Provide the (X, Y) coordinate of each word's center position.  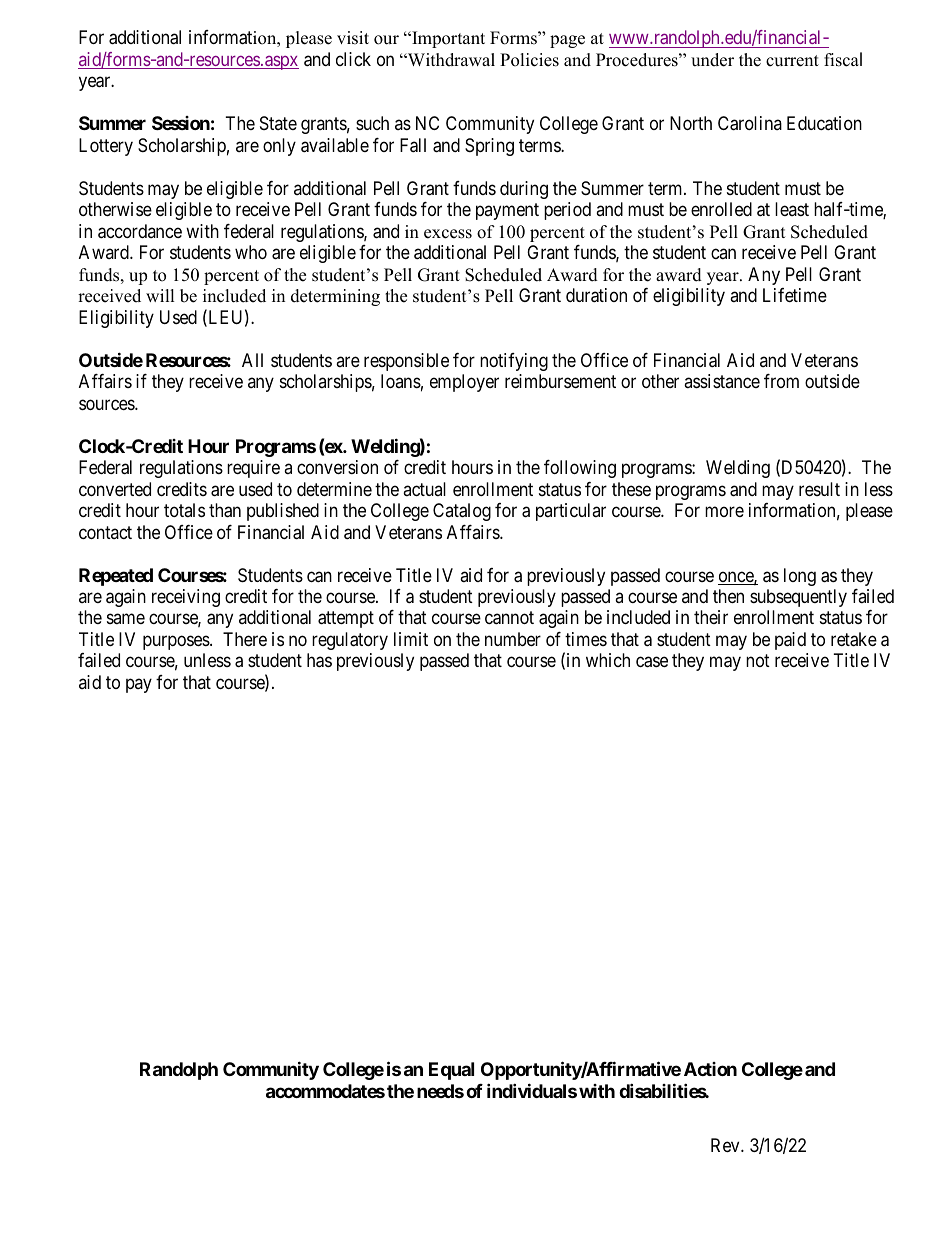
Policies (529, 60)
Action (710, 1069)
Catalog (462, 512)
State (278, 123)
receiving (186, 598)
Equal (451, 1071)
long (800, 577)
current (792, 61)
